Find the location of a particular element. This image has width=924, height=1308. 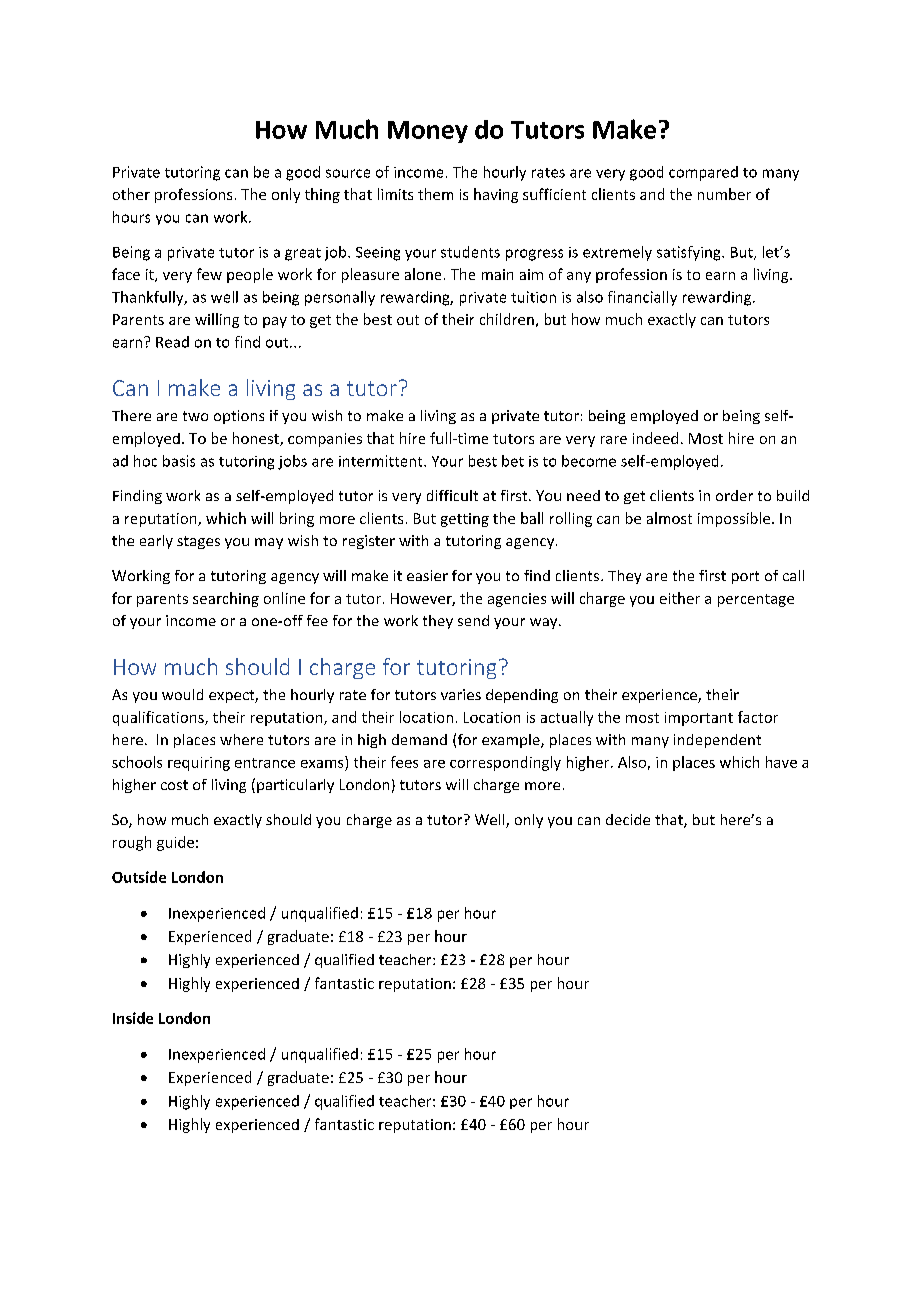

either is located at coordinates (680, 598).
